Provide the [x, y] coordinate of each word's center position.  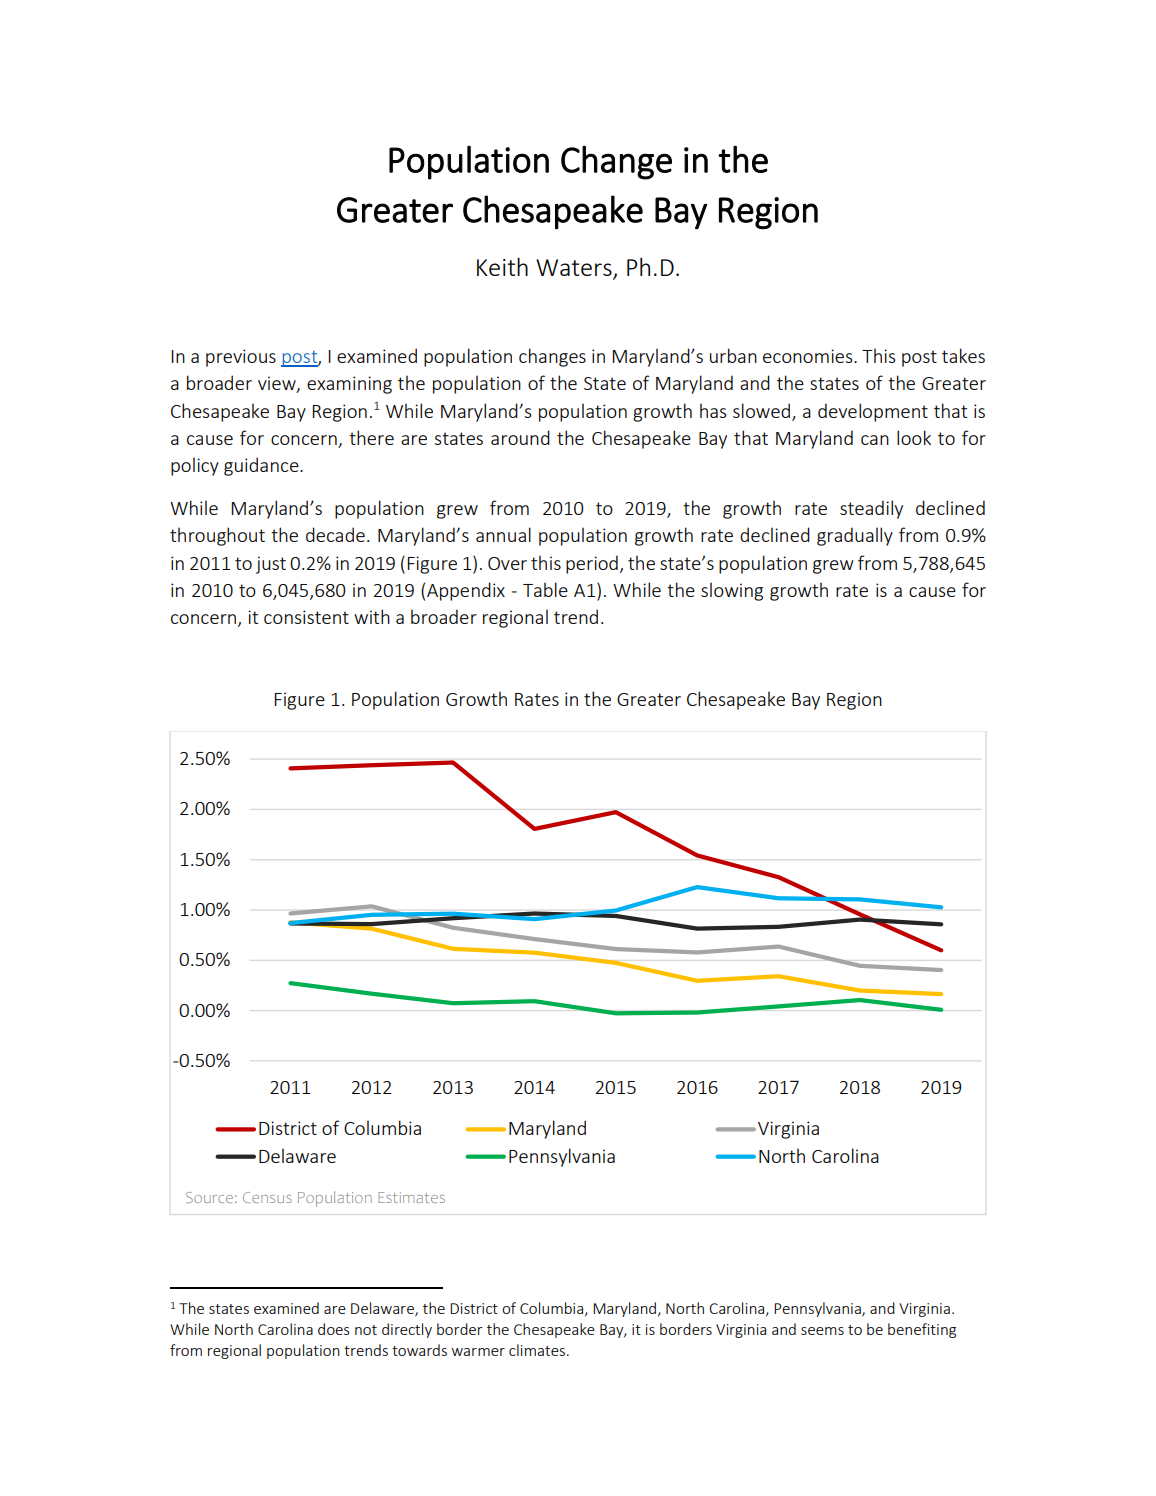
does [334, 1329]
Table [545, 589]
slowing [732, 591]
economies [809, 356]
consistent [306, 617]
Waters [575, 269]
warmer [478, 1352]
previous [241, 358]
